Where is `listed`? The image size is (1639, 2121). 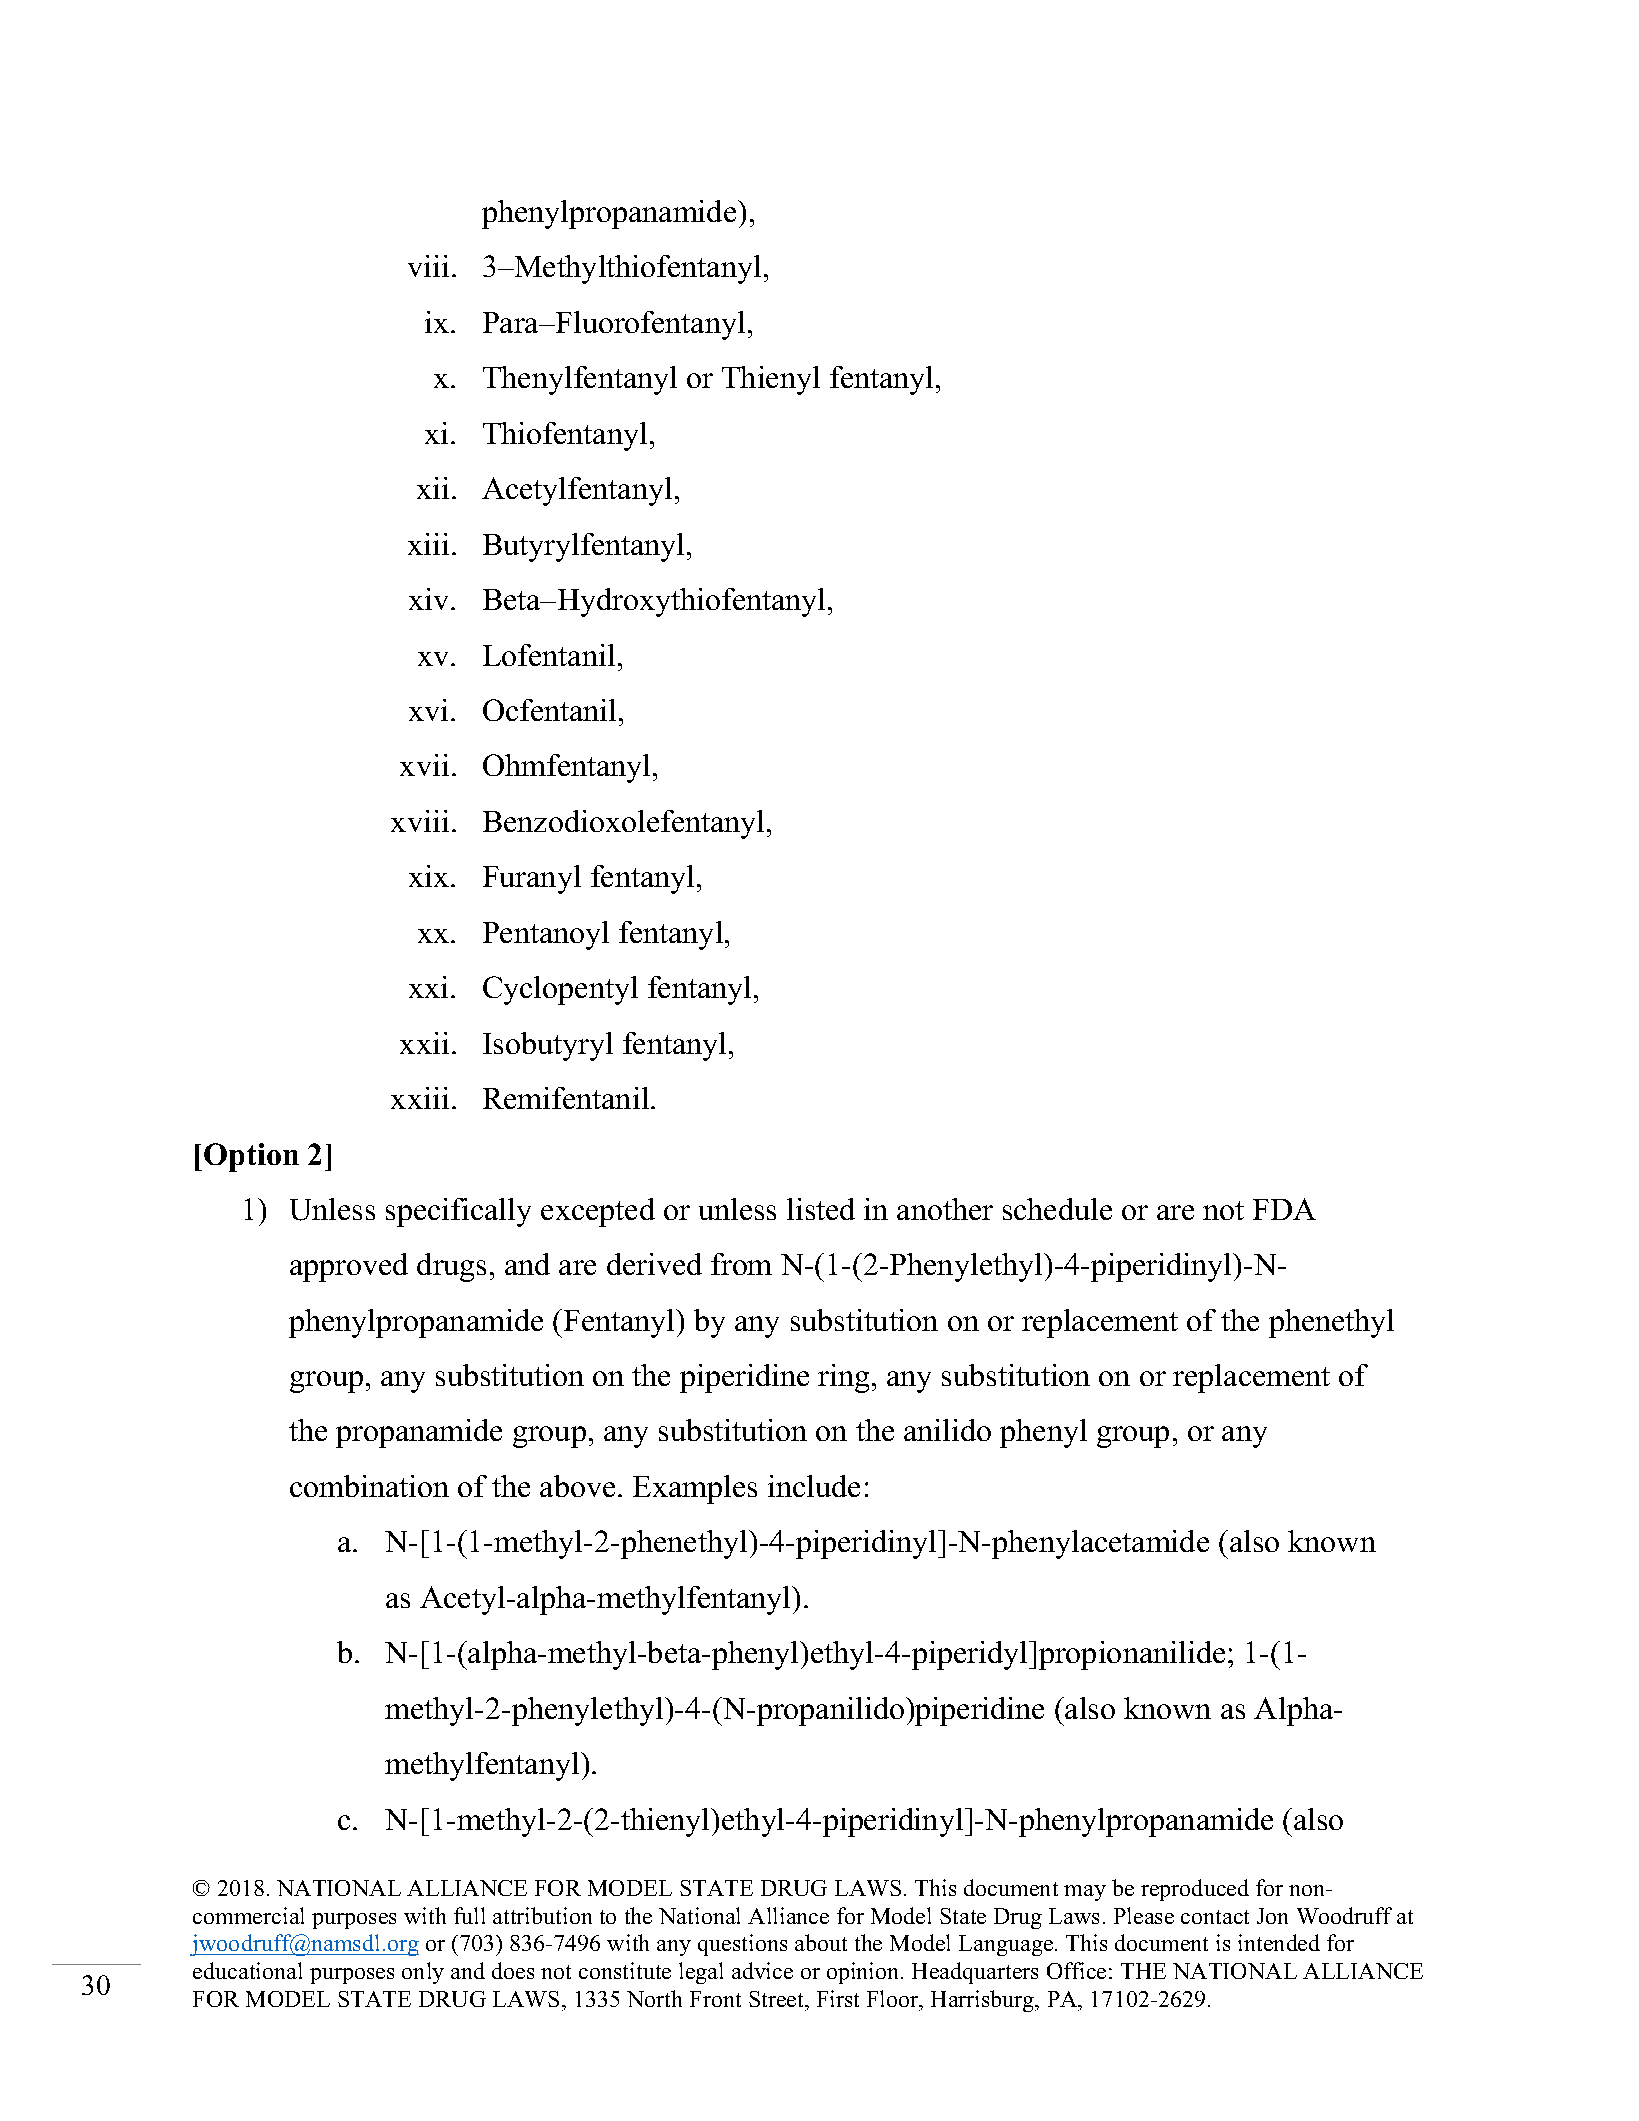 listed is located at coordinates (821, 1209).
